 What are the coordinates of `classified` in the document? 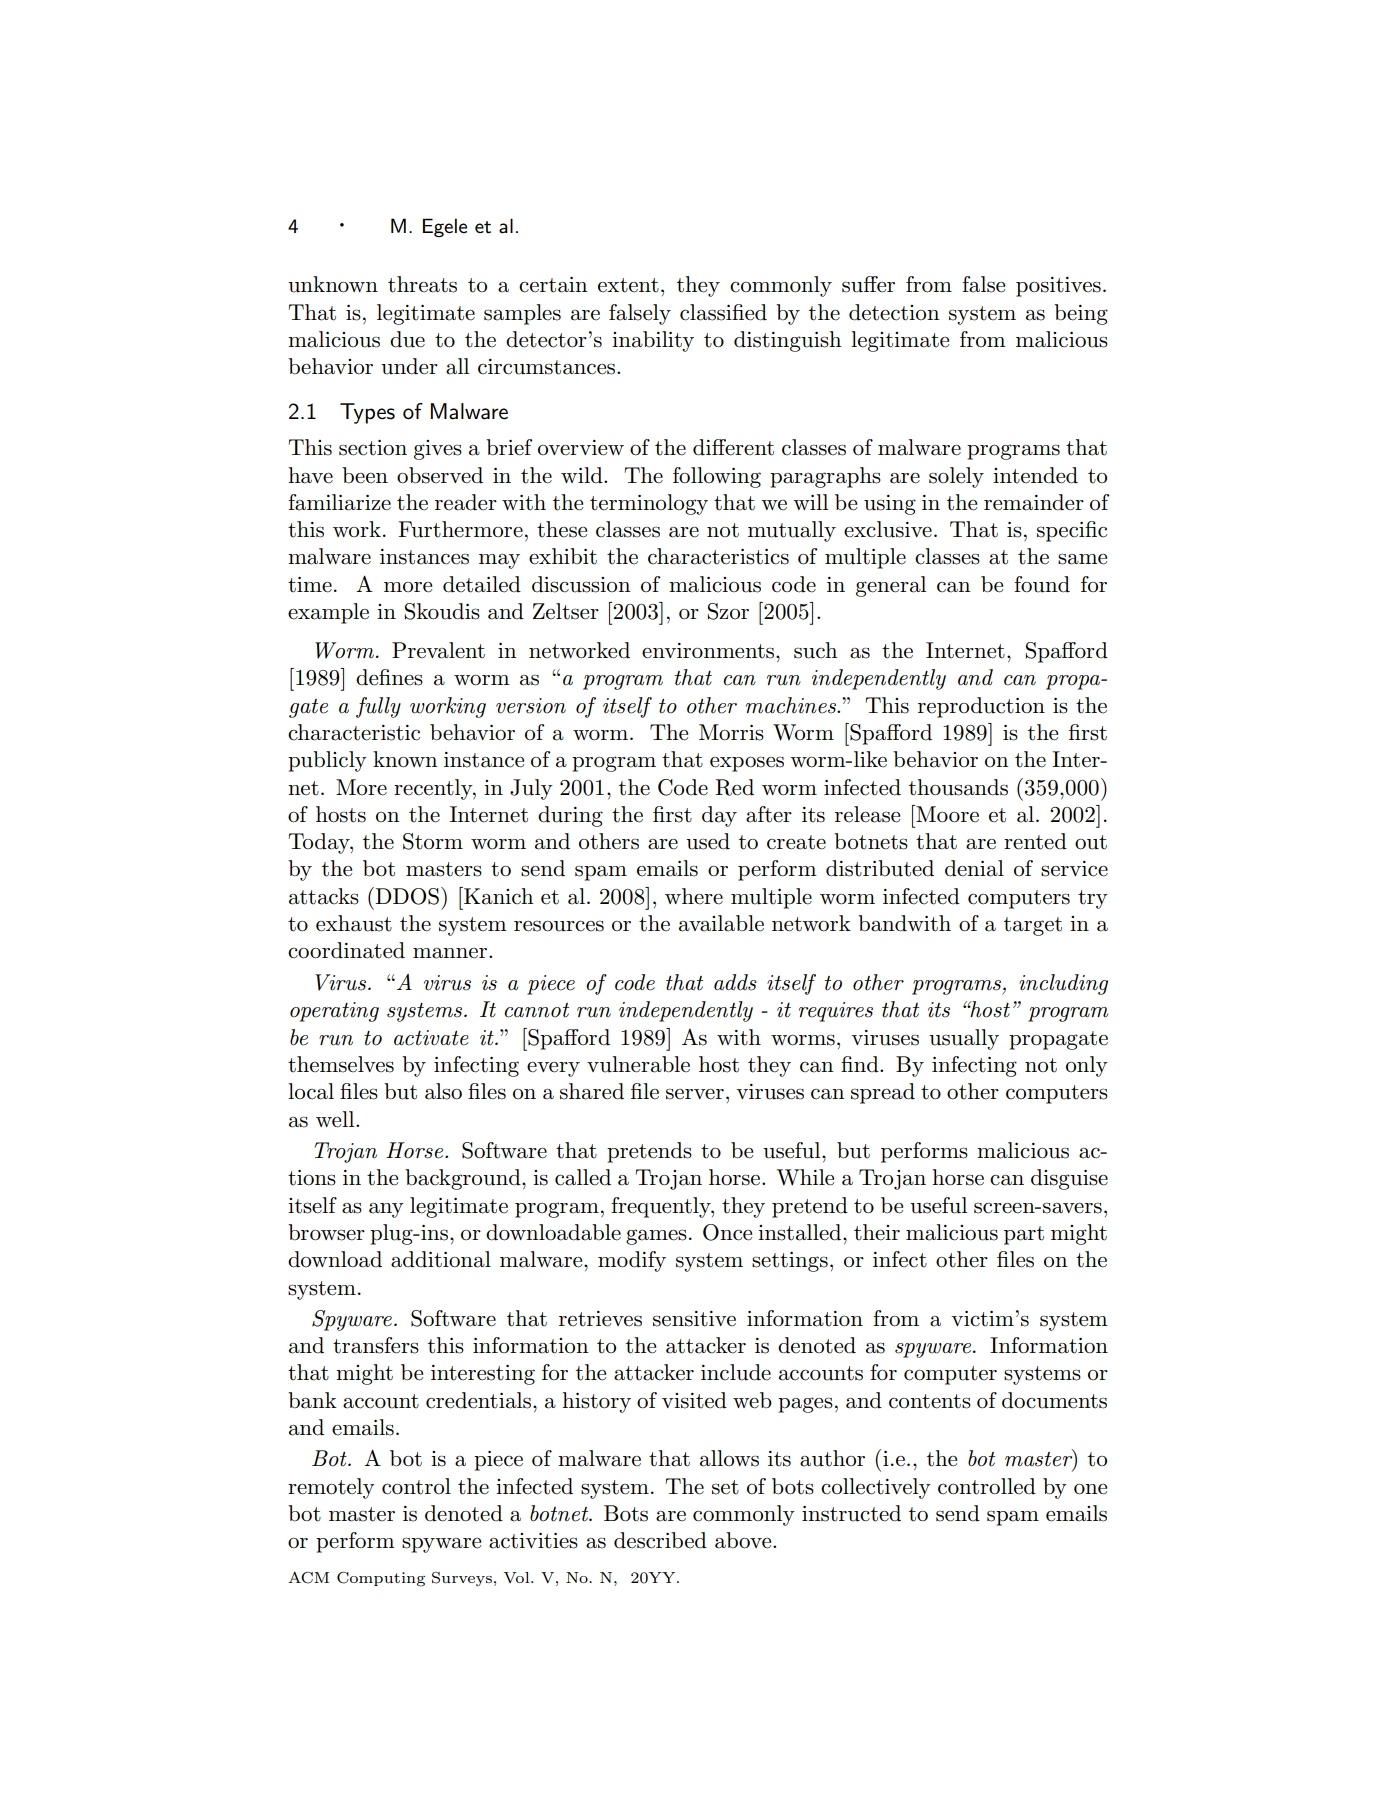 It's located at (723, 312).
